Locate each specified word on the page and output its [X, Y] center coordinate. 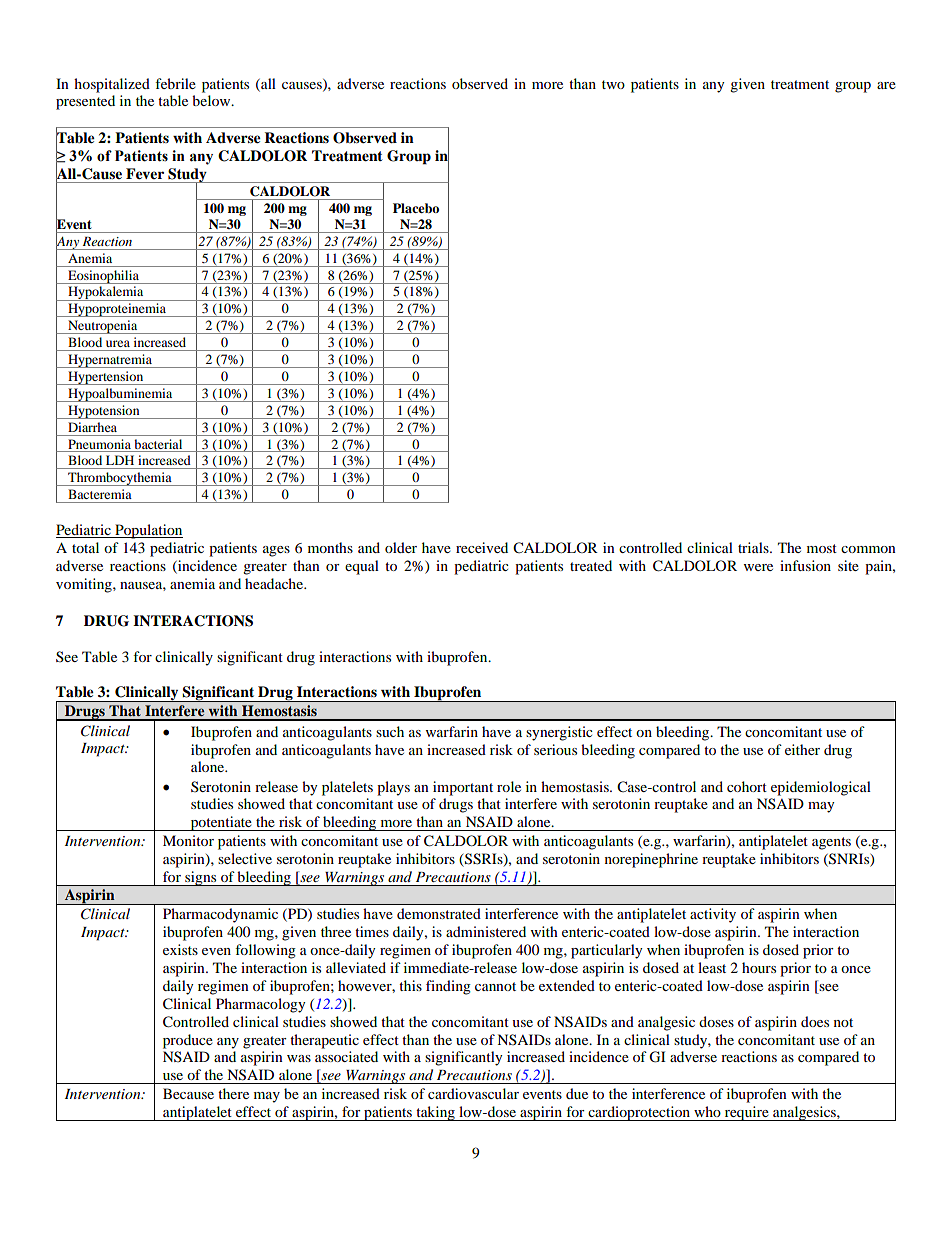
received [482, 547]
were [758, 567]
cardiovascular [473, 1093]
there [233, 1093]
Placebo [416, 208]
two [613, 84]
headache [275, 583]
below [212, 100]
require [746, 1113]
